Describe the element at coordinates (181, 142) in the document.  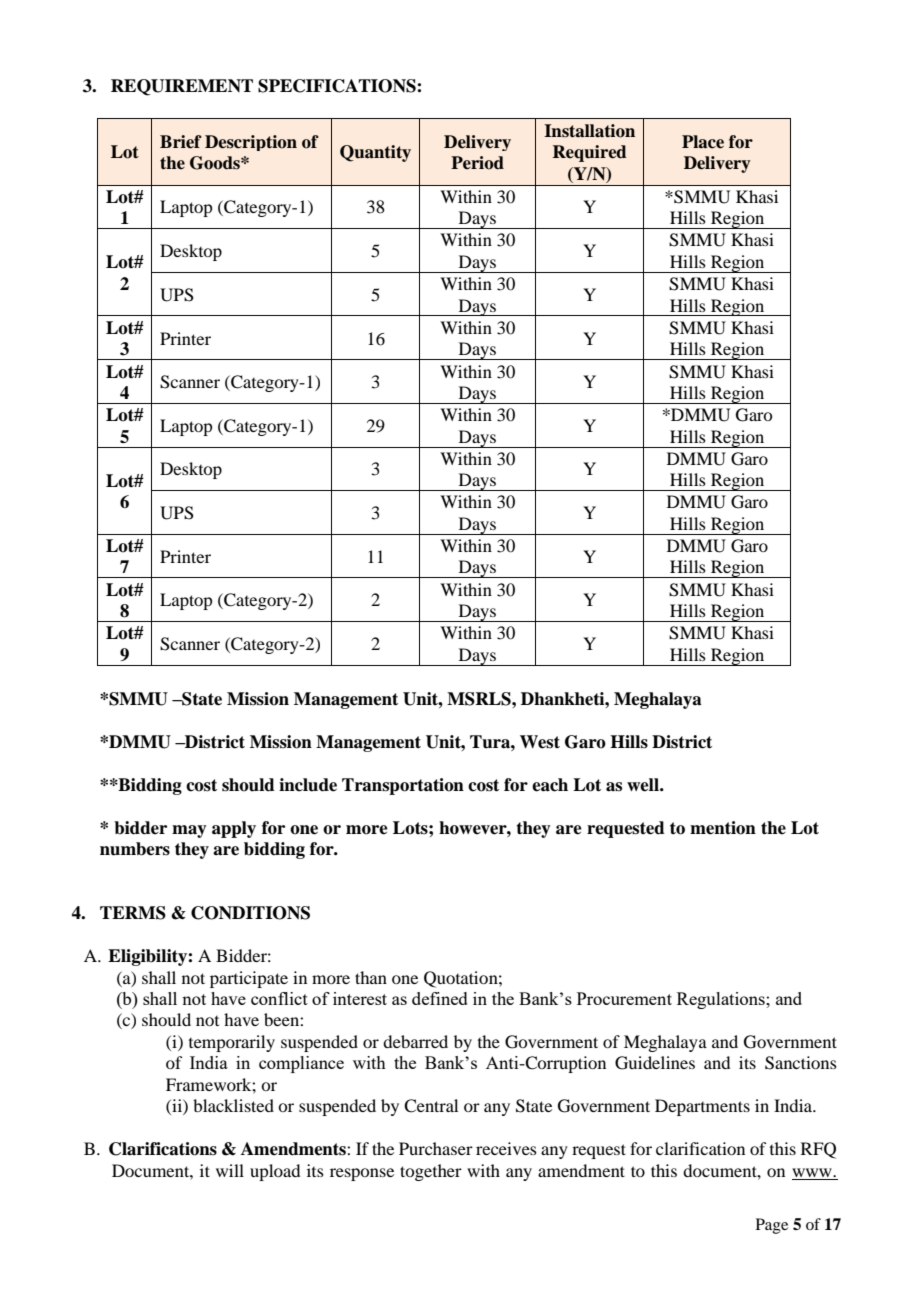
I see `Brief` at that location.
